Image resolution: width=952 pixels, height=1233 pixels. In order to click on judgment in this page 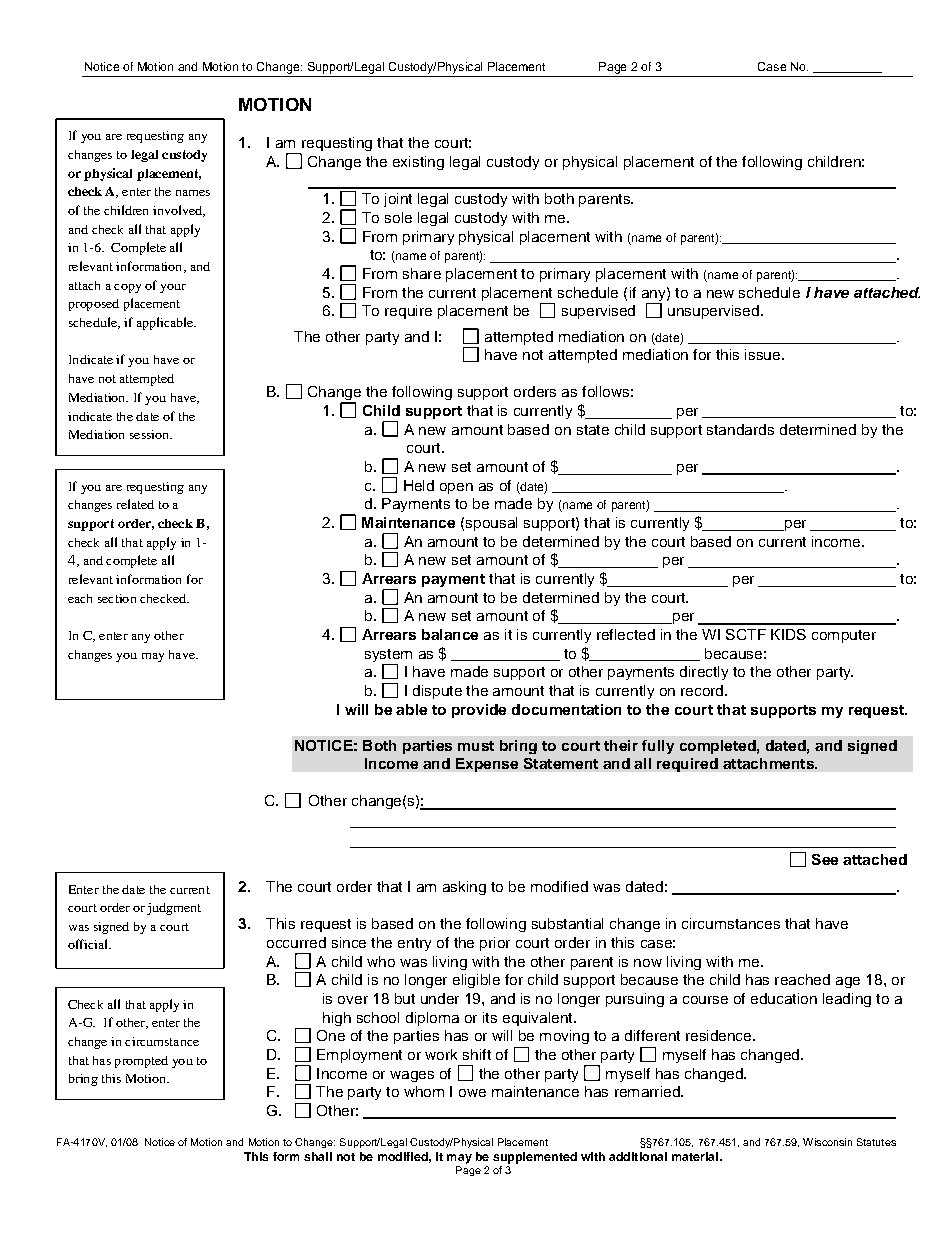, I will do `click(174, 909)`.
